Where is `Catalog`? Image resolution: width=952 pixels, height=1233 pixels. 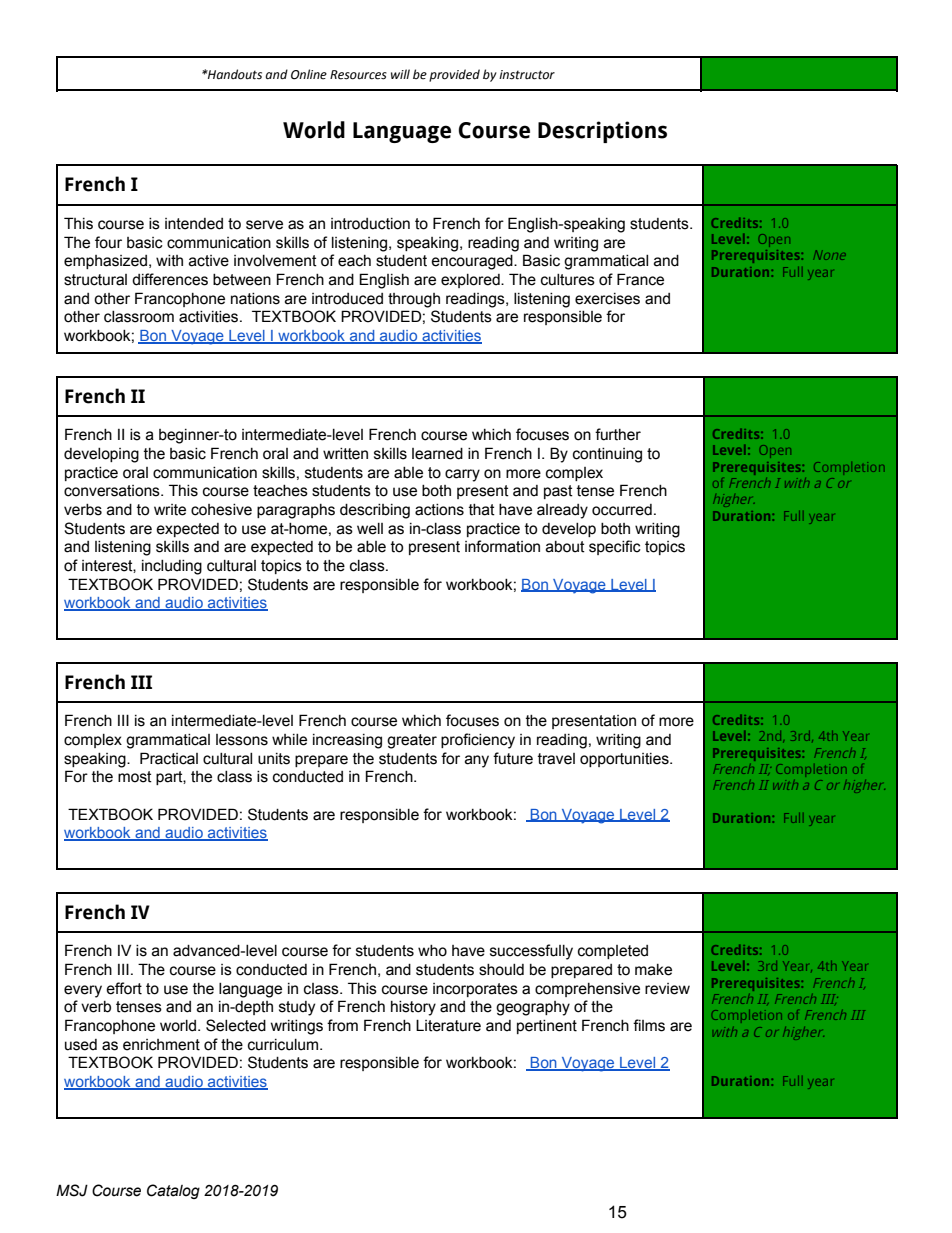 Catalog is located at coordinates (173, 1191).
